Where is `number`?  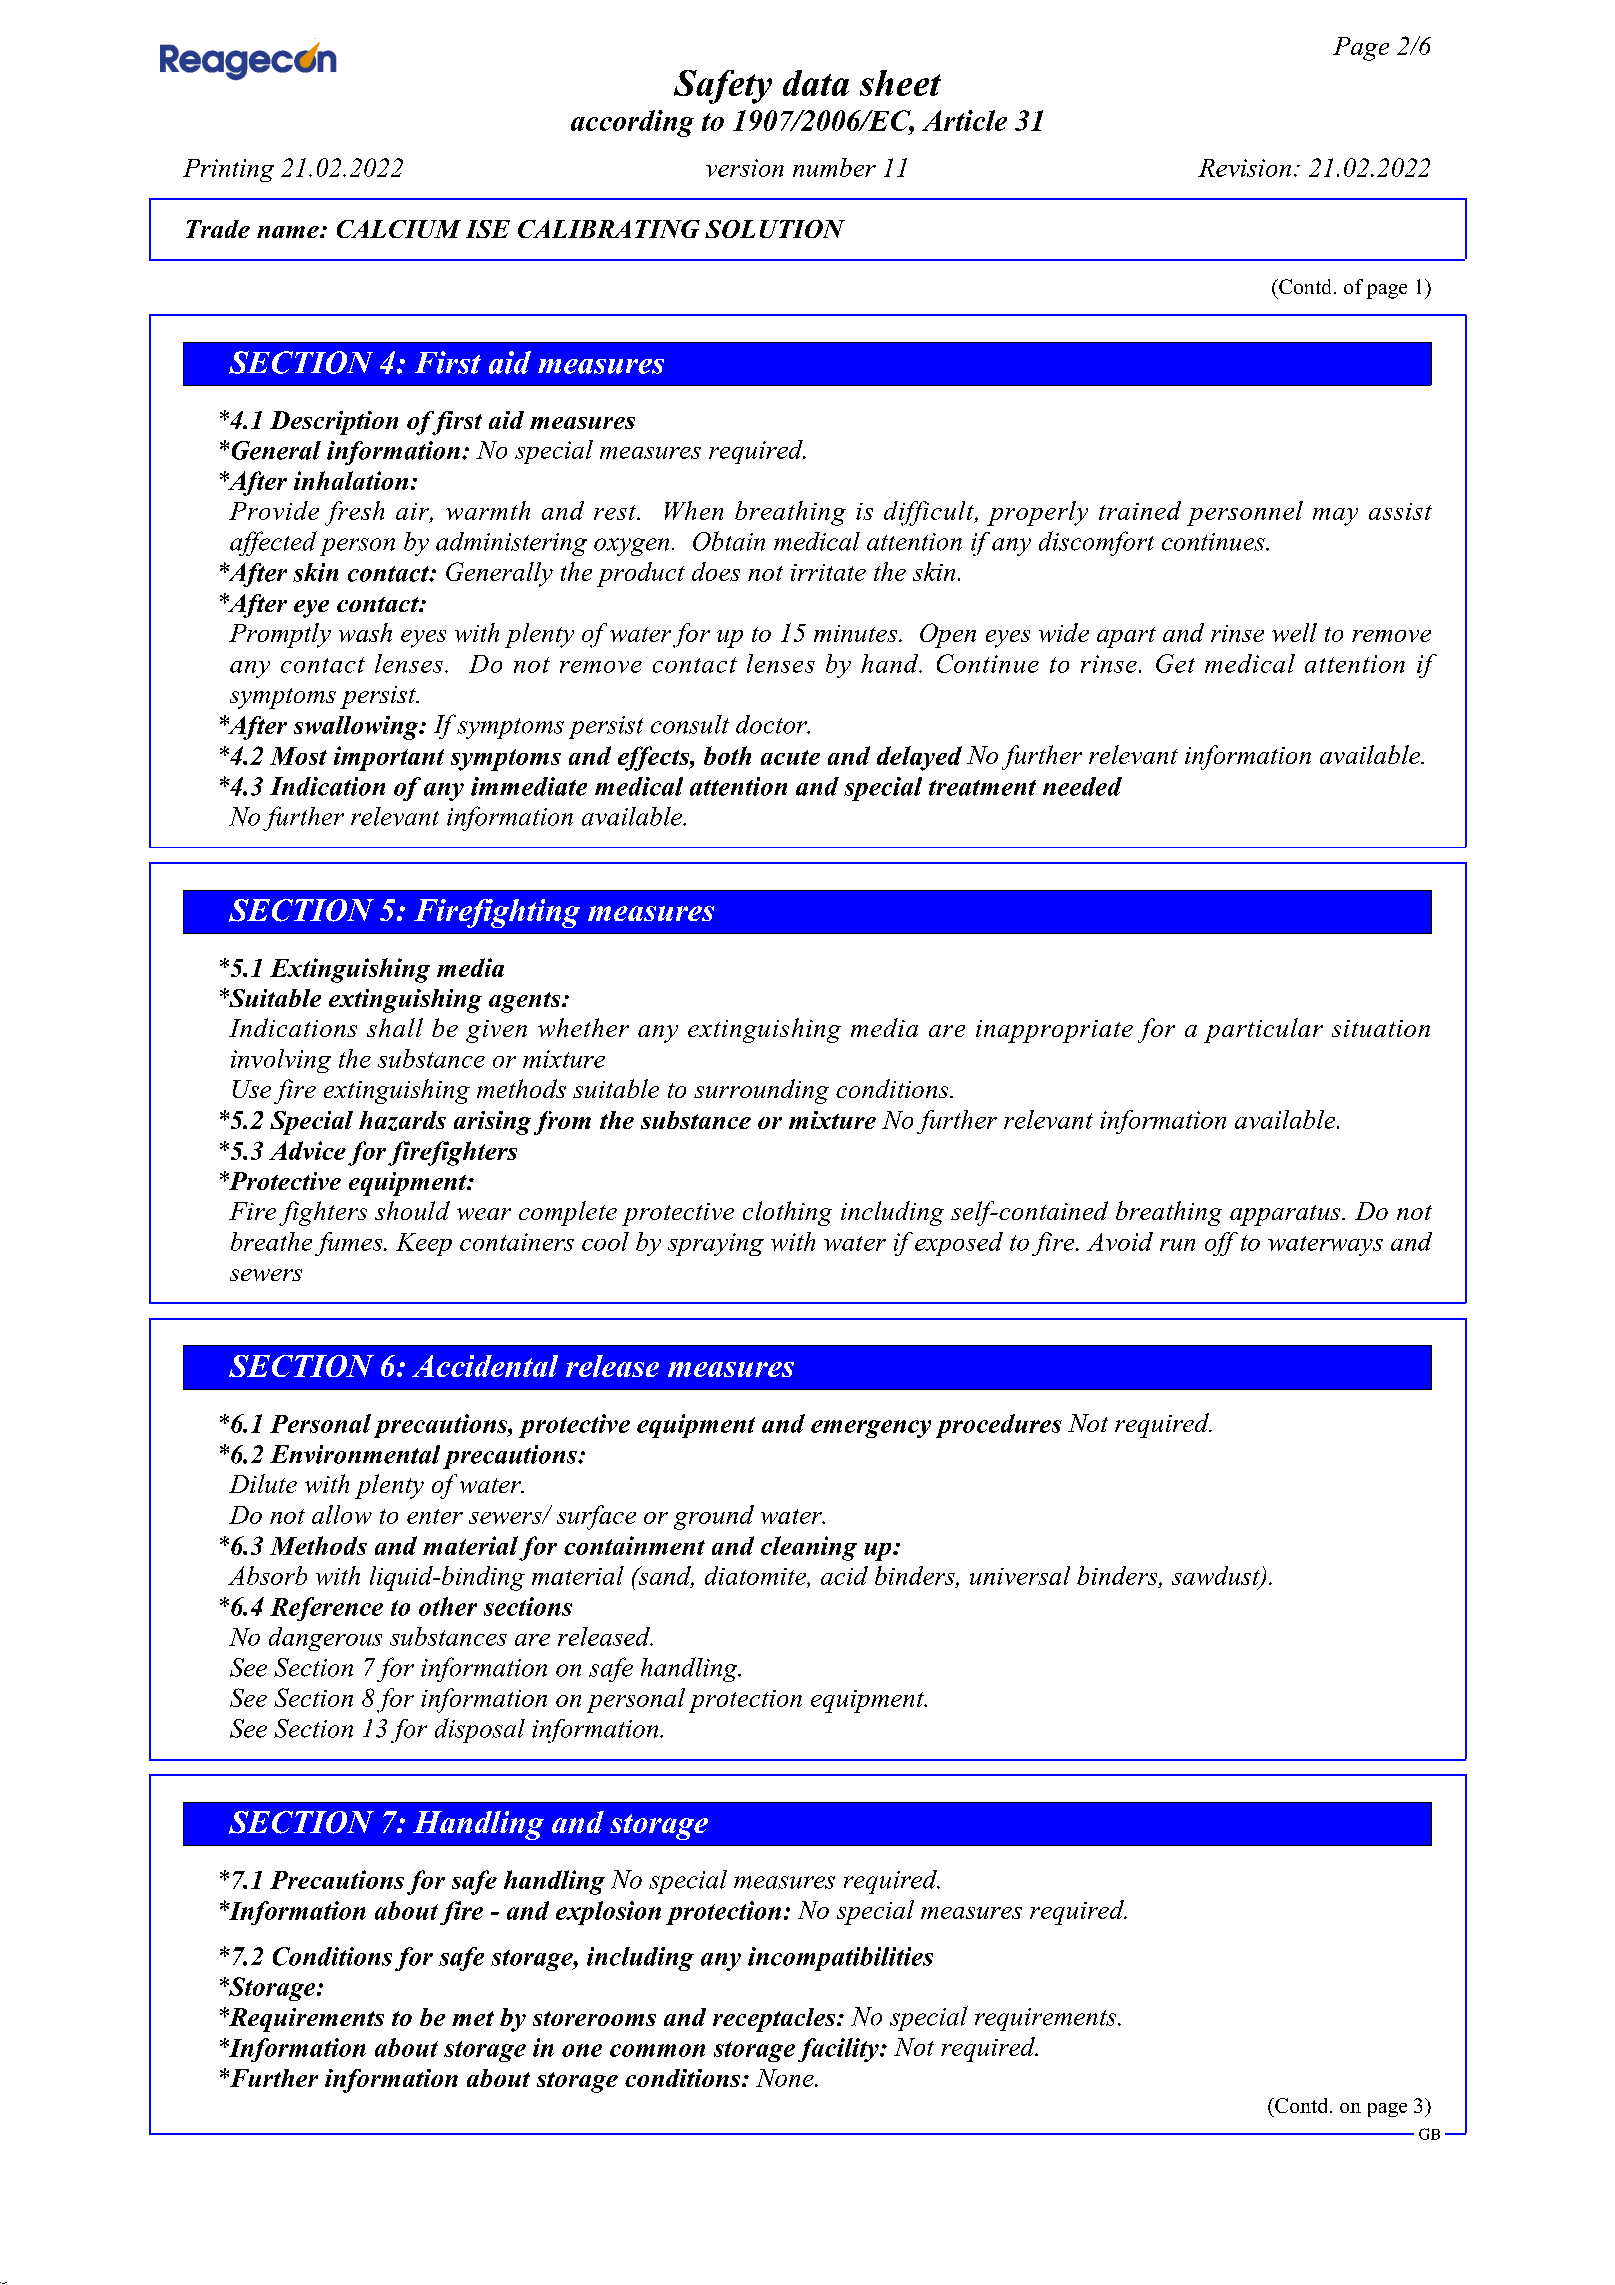
number is located at coordinates (834, 167).
